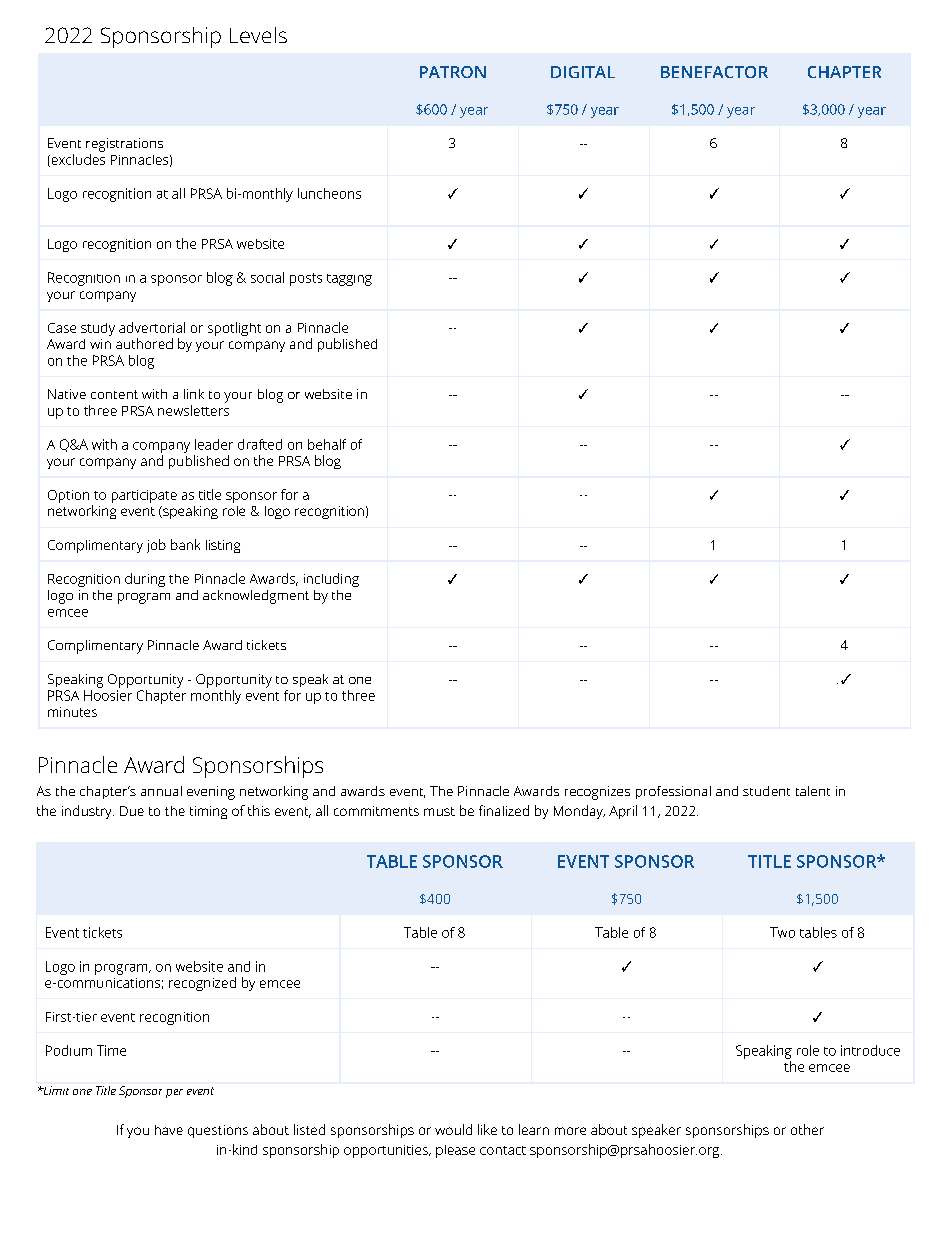  What do you see at coordinates (331, 580) in the screenshot?
I see `including` at bounding box center [331, 580].
